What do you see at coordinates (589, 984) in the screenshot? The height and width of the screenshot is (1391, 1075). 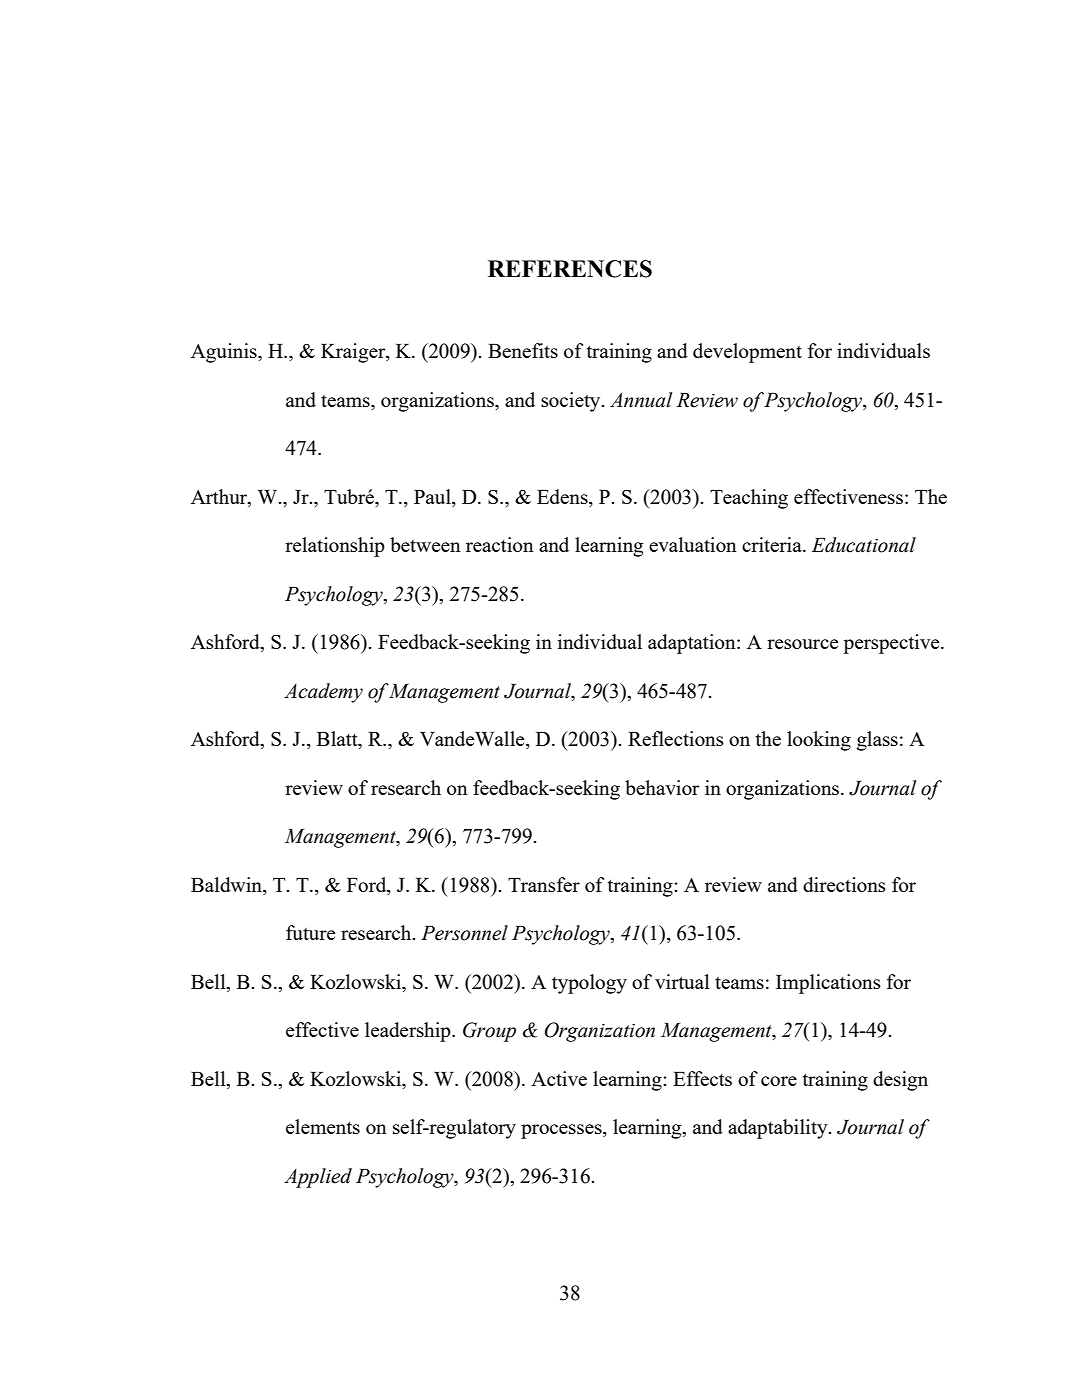 I see `typology` at bounding box center [589, 984].
